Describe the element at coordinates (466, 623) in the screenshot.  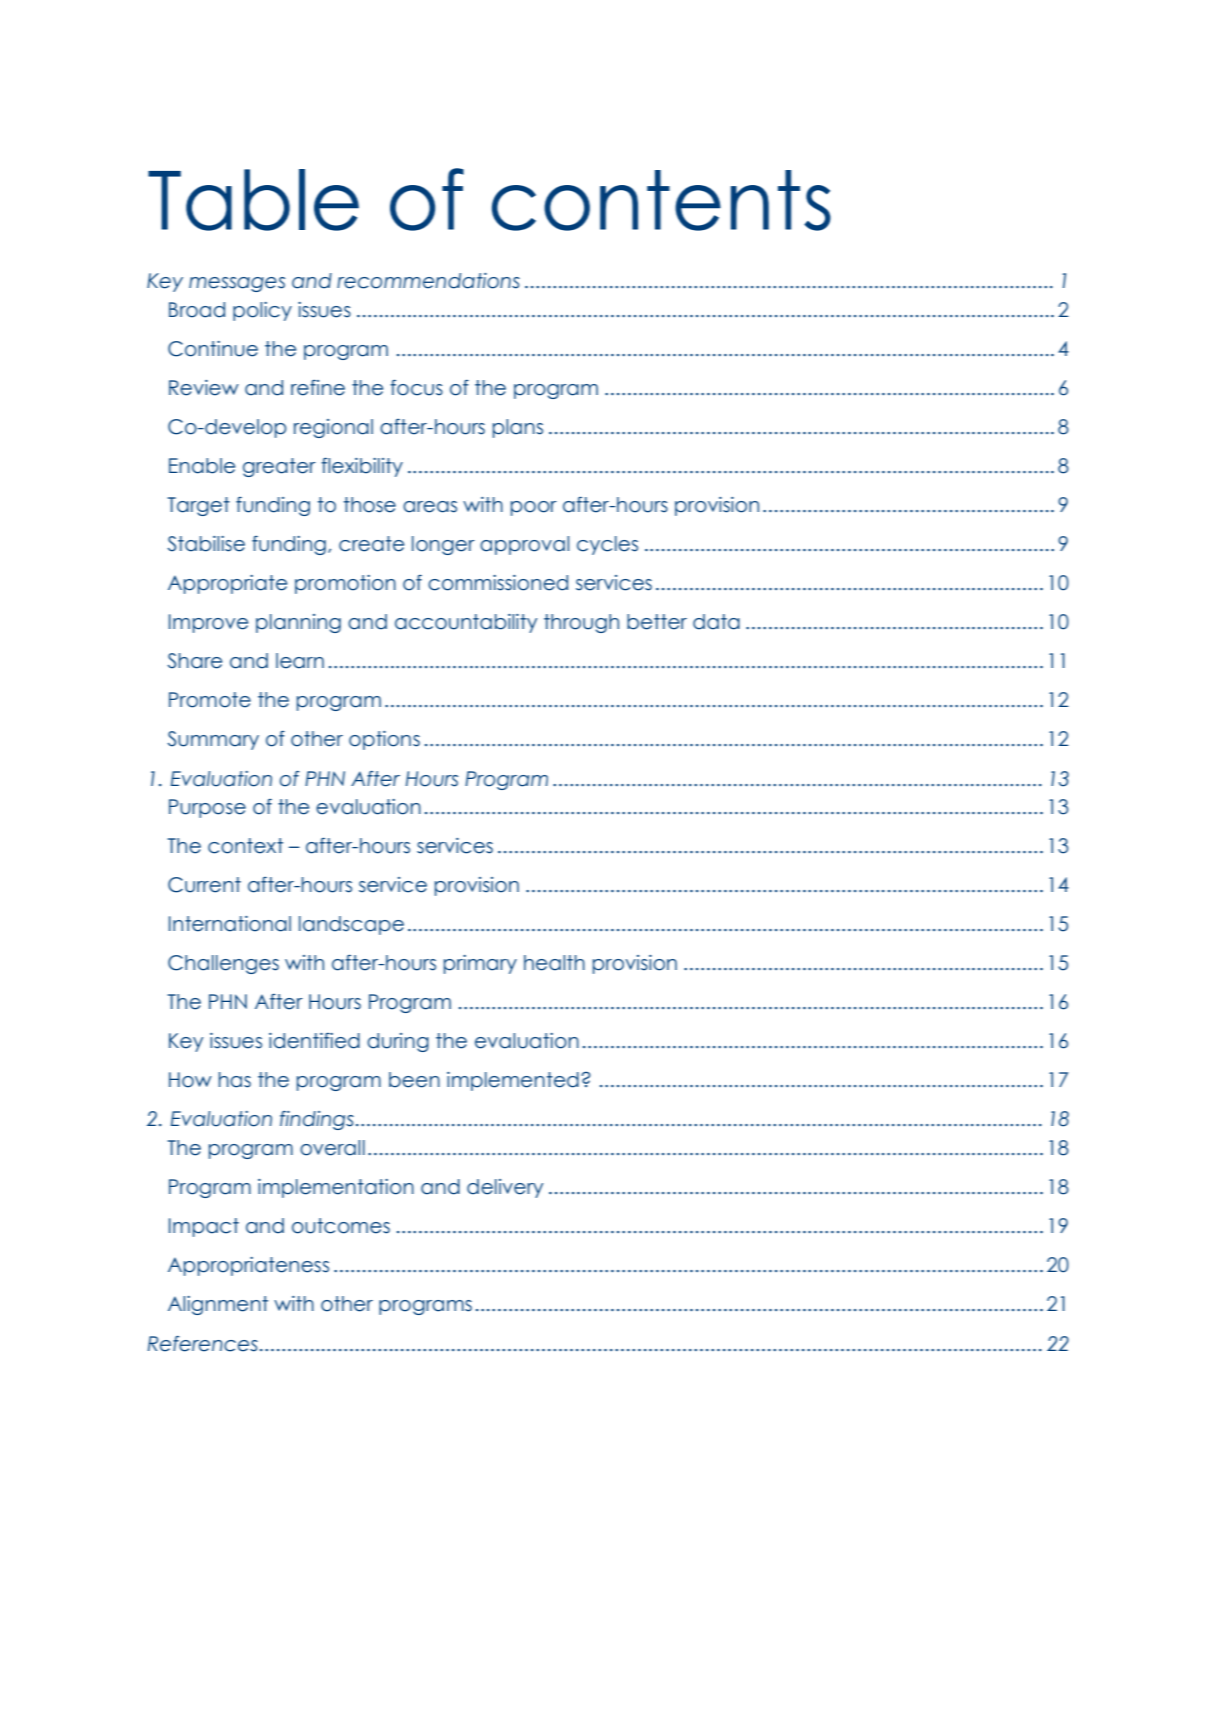
I see `accountability` at that location.
